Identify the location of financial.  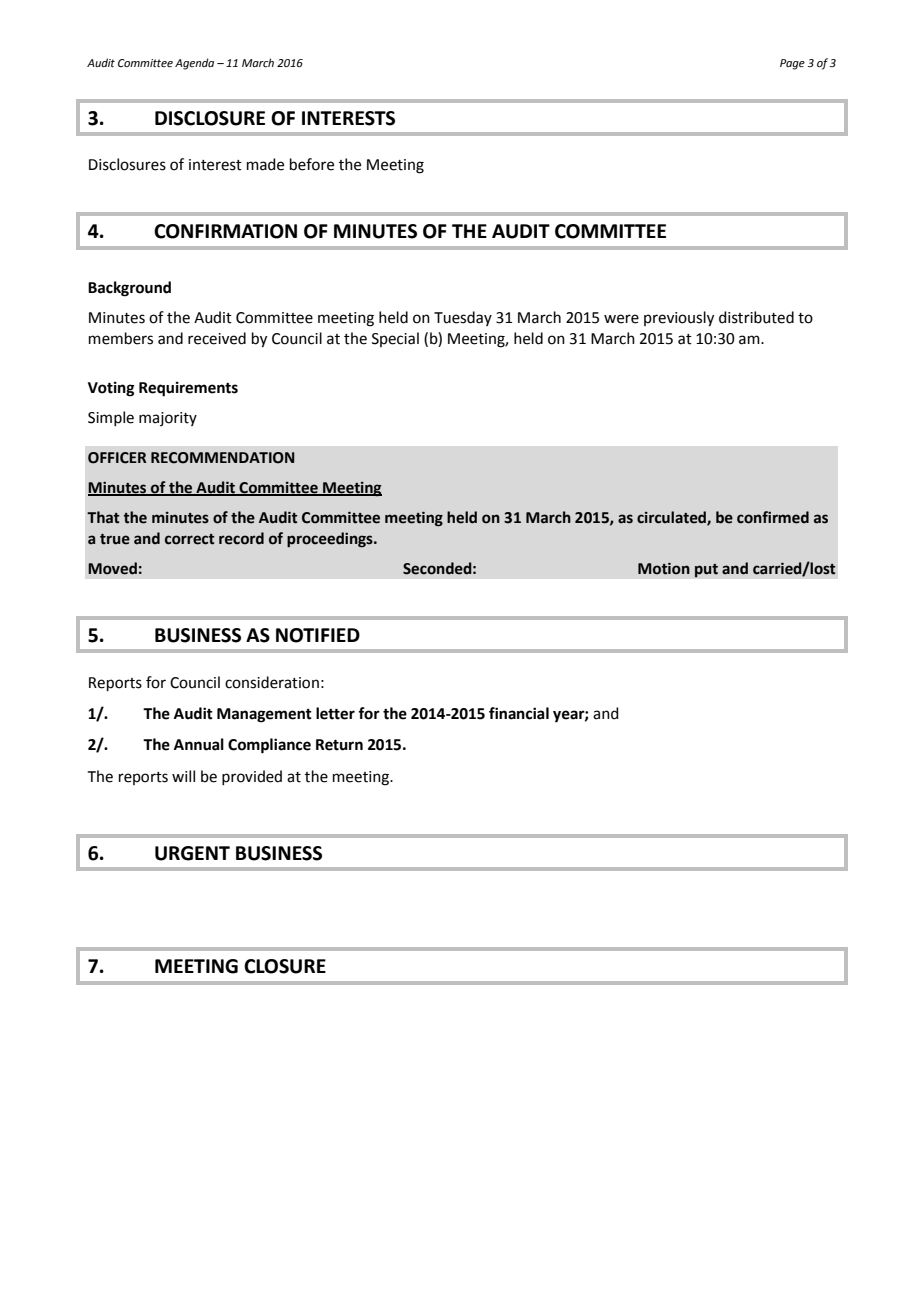
(519, 713).
